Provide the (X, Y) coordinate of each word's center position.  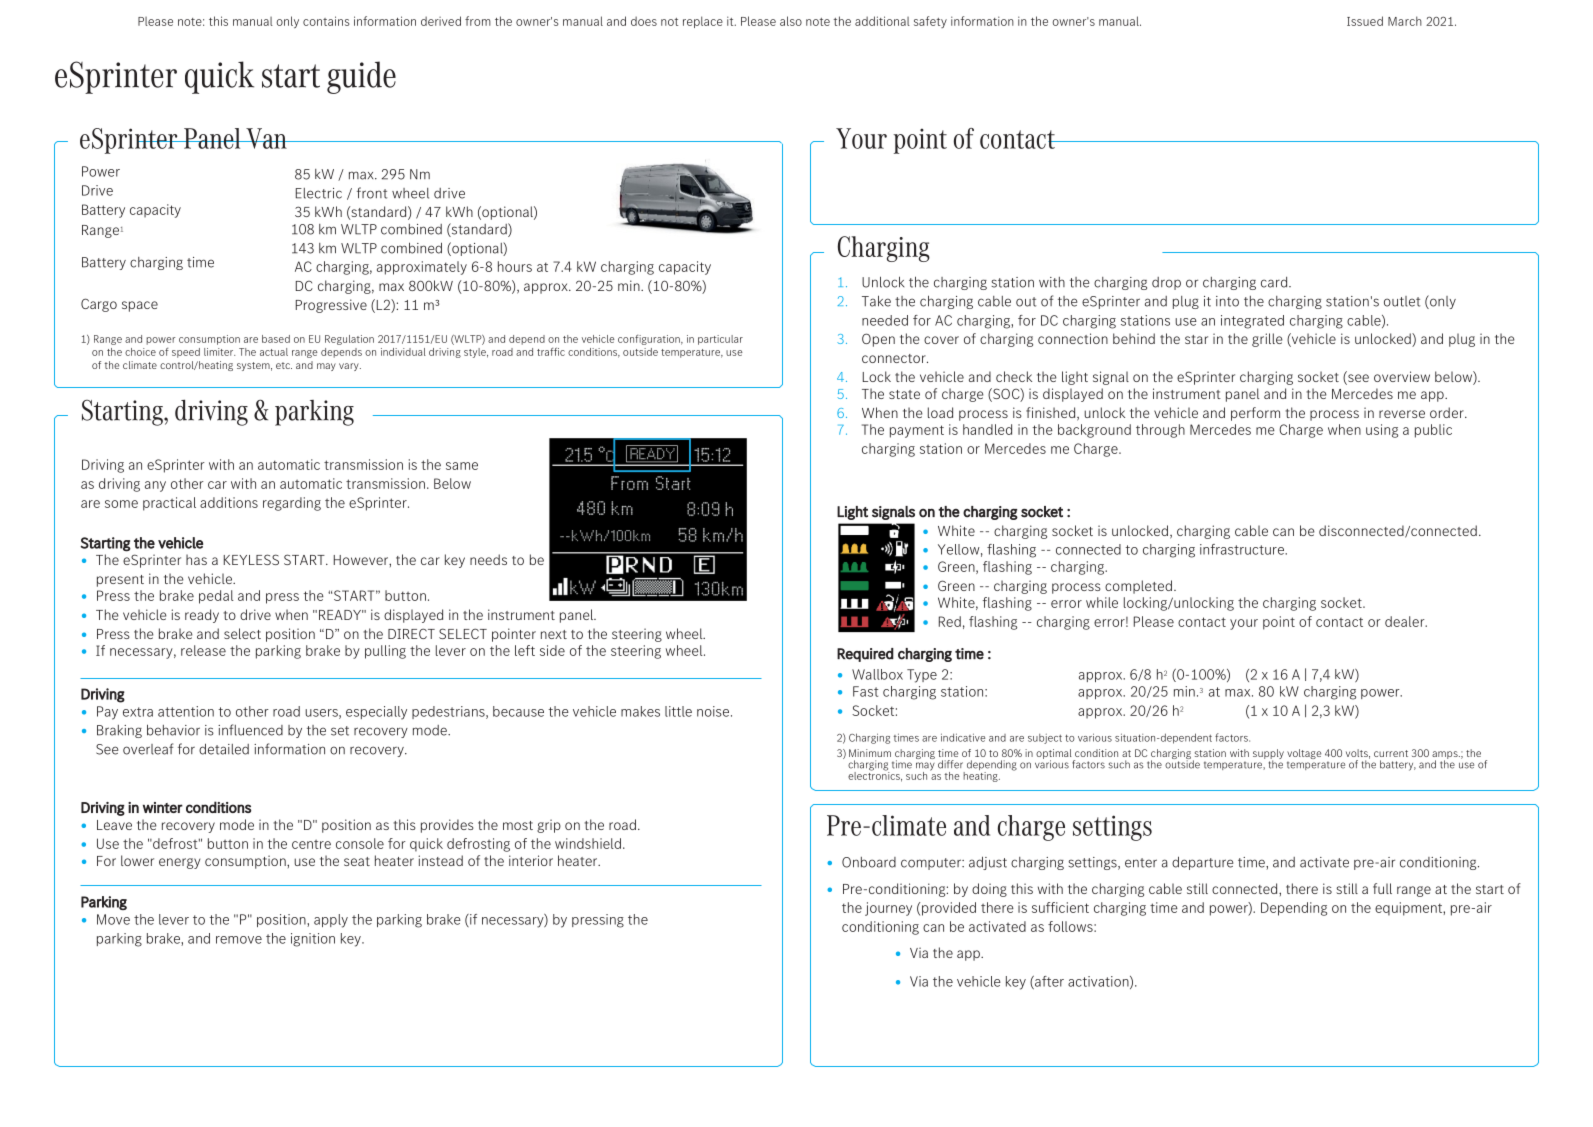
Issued (1365, 21)
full (1382, 888)
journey (888, 909)
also (791, 21)
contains (326, 21)
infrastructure (1243, 549)
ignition (313, 940)
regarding (292, 504)
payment (917, 431)
